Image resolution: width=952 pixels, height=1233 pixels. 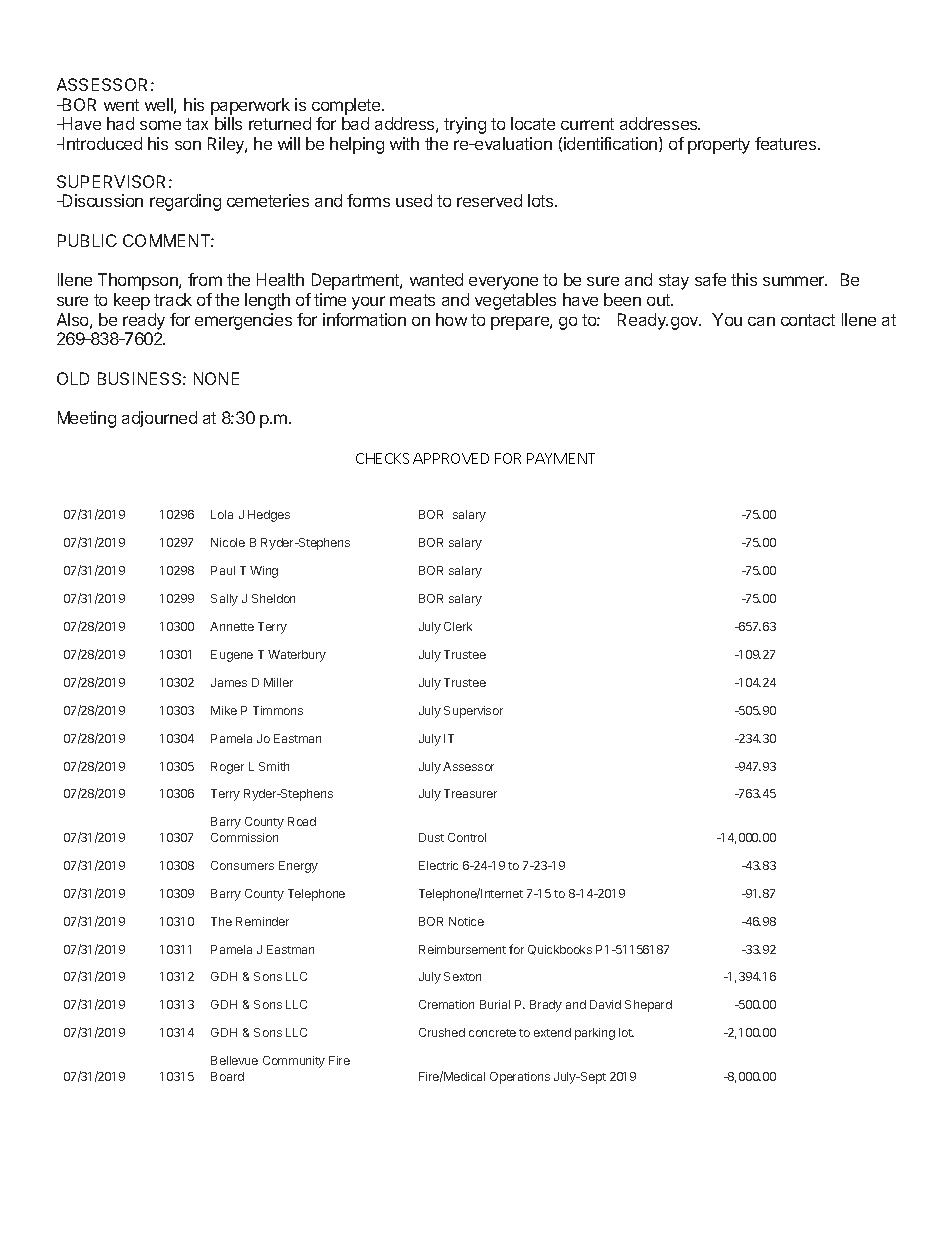 I want to click on Clerk, so click(x=458, y=626).
